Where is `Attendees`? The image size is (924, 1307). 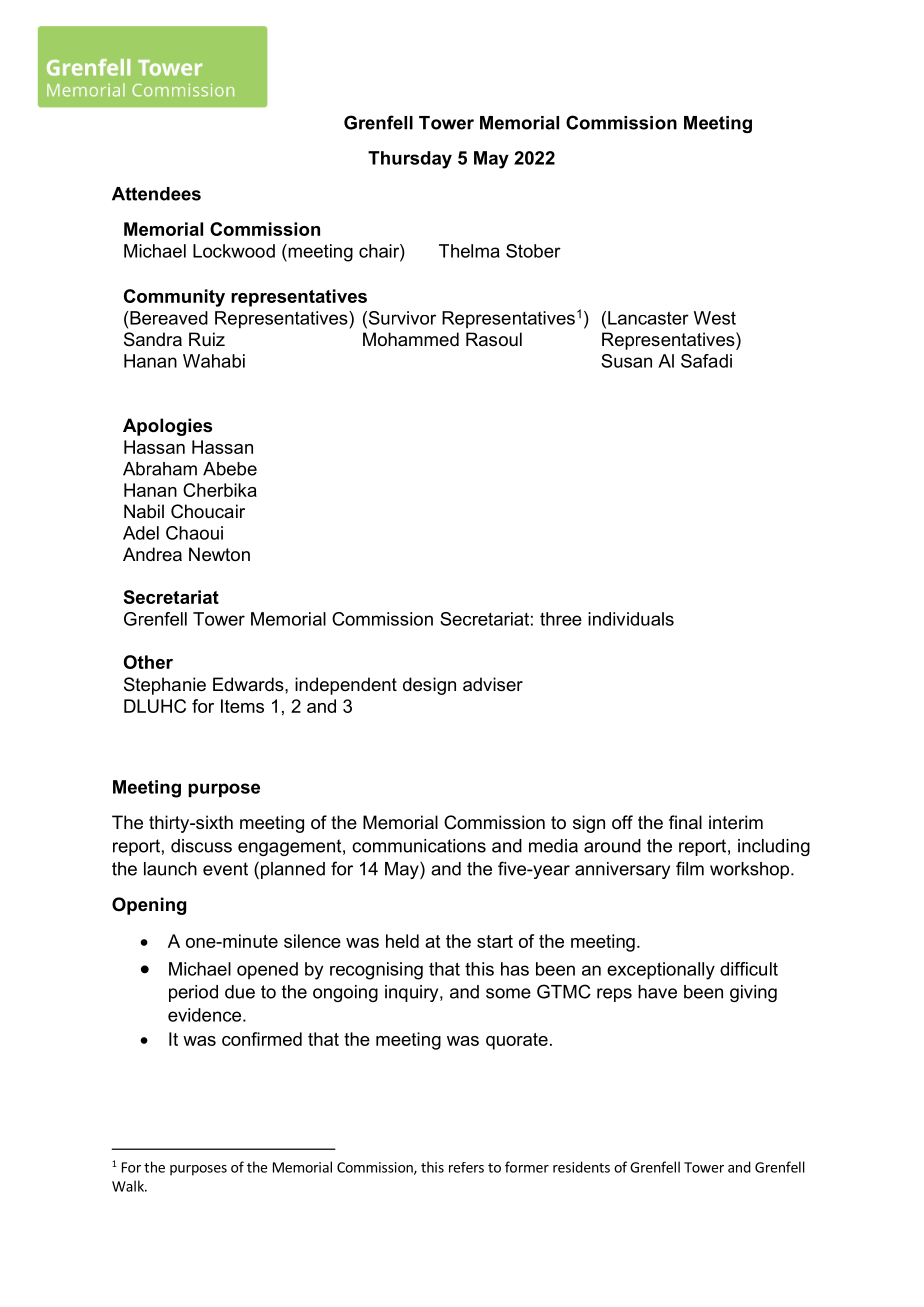 Attendees is located at coordinates (156, 194).
